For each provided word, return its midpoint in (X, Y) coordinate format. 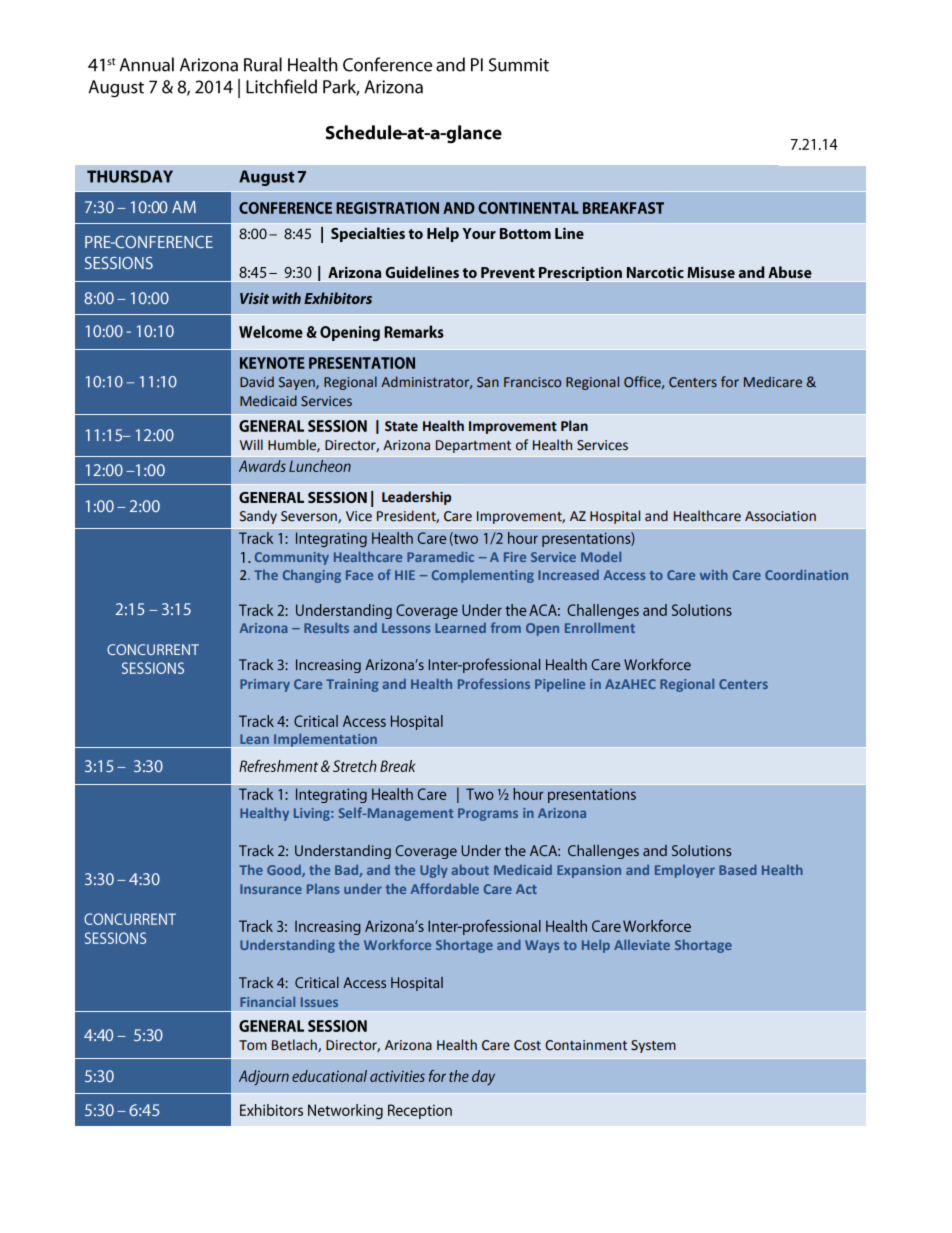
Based (738, 869)
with (714, 575)
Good (285, 871)
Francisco (532, 382)
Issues (319, 1002)
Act (526, 889)
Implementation (325, 740)
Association (780, 516)
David (257, 381)
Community (292, 558)
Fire (515, 557)
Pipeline (560, 685)
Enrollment (600, 628)
